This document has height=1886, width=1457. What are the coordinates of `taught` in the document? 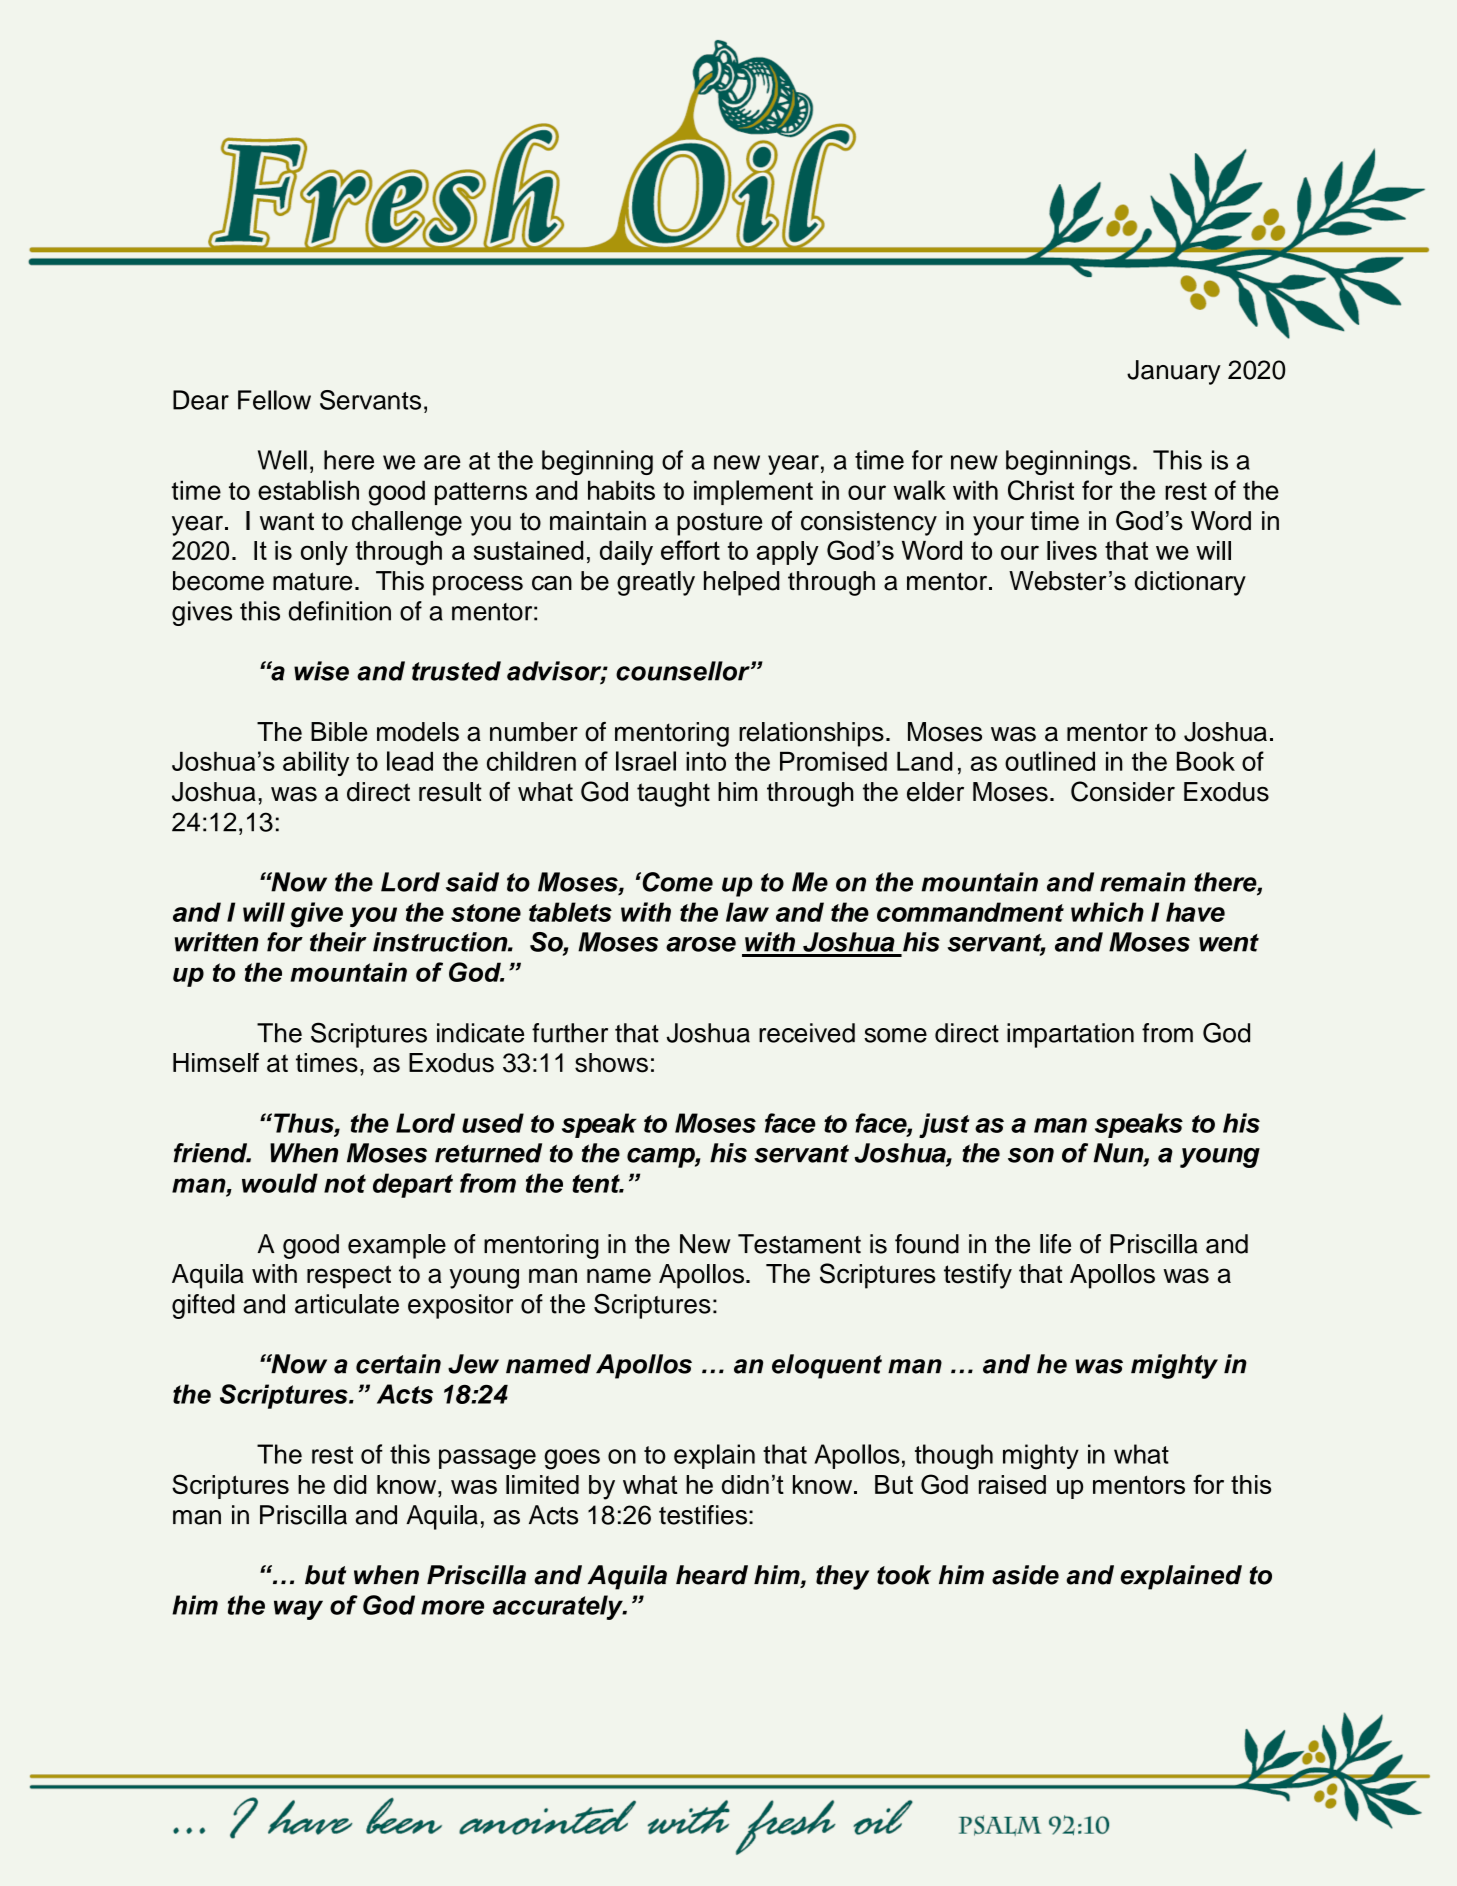 It's located at (673, 794).
